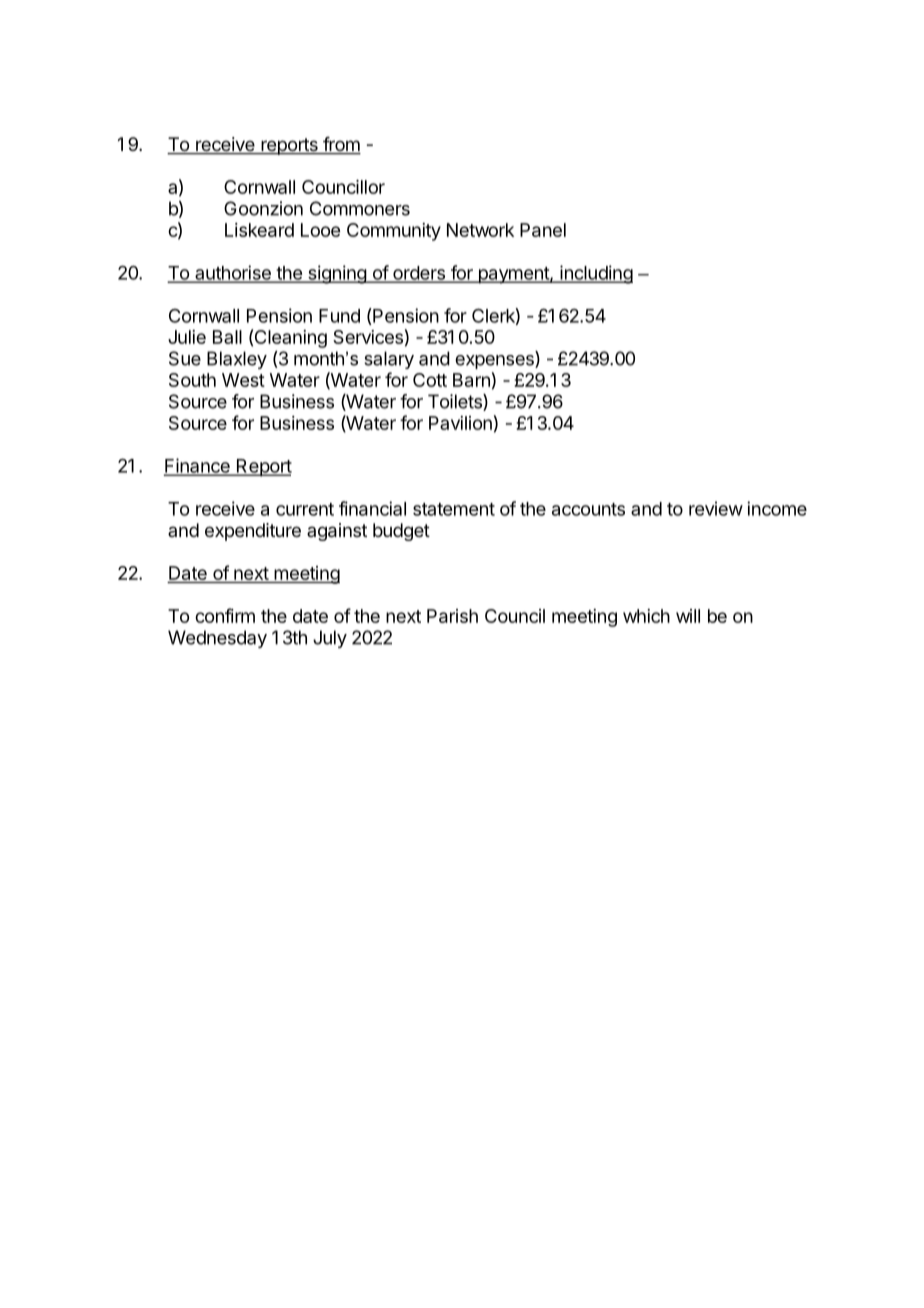  I want to click on statement, so click(454, 509).
